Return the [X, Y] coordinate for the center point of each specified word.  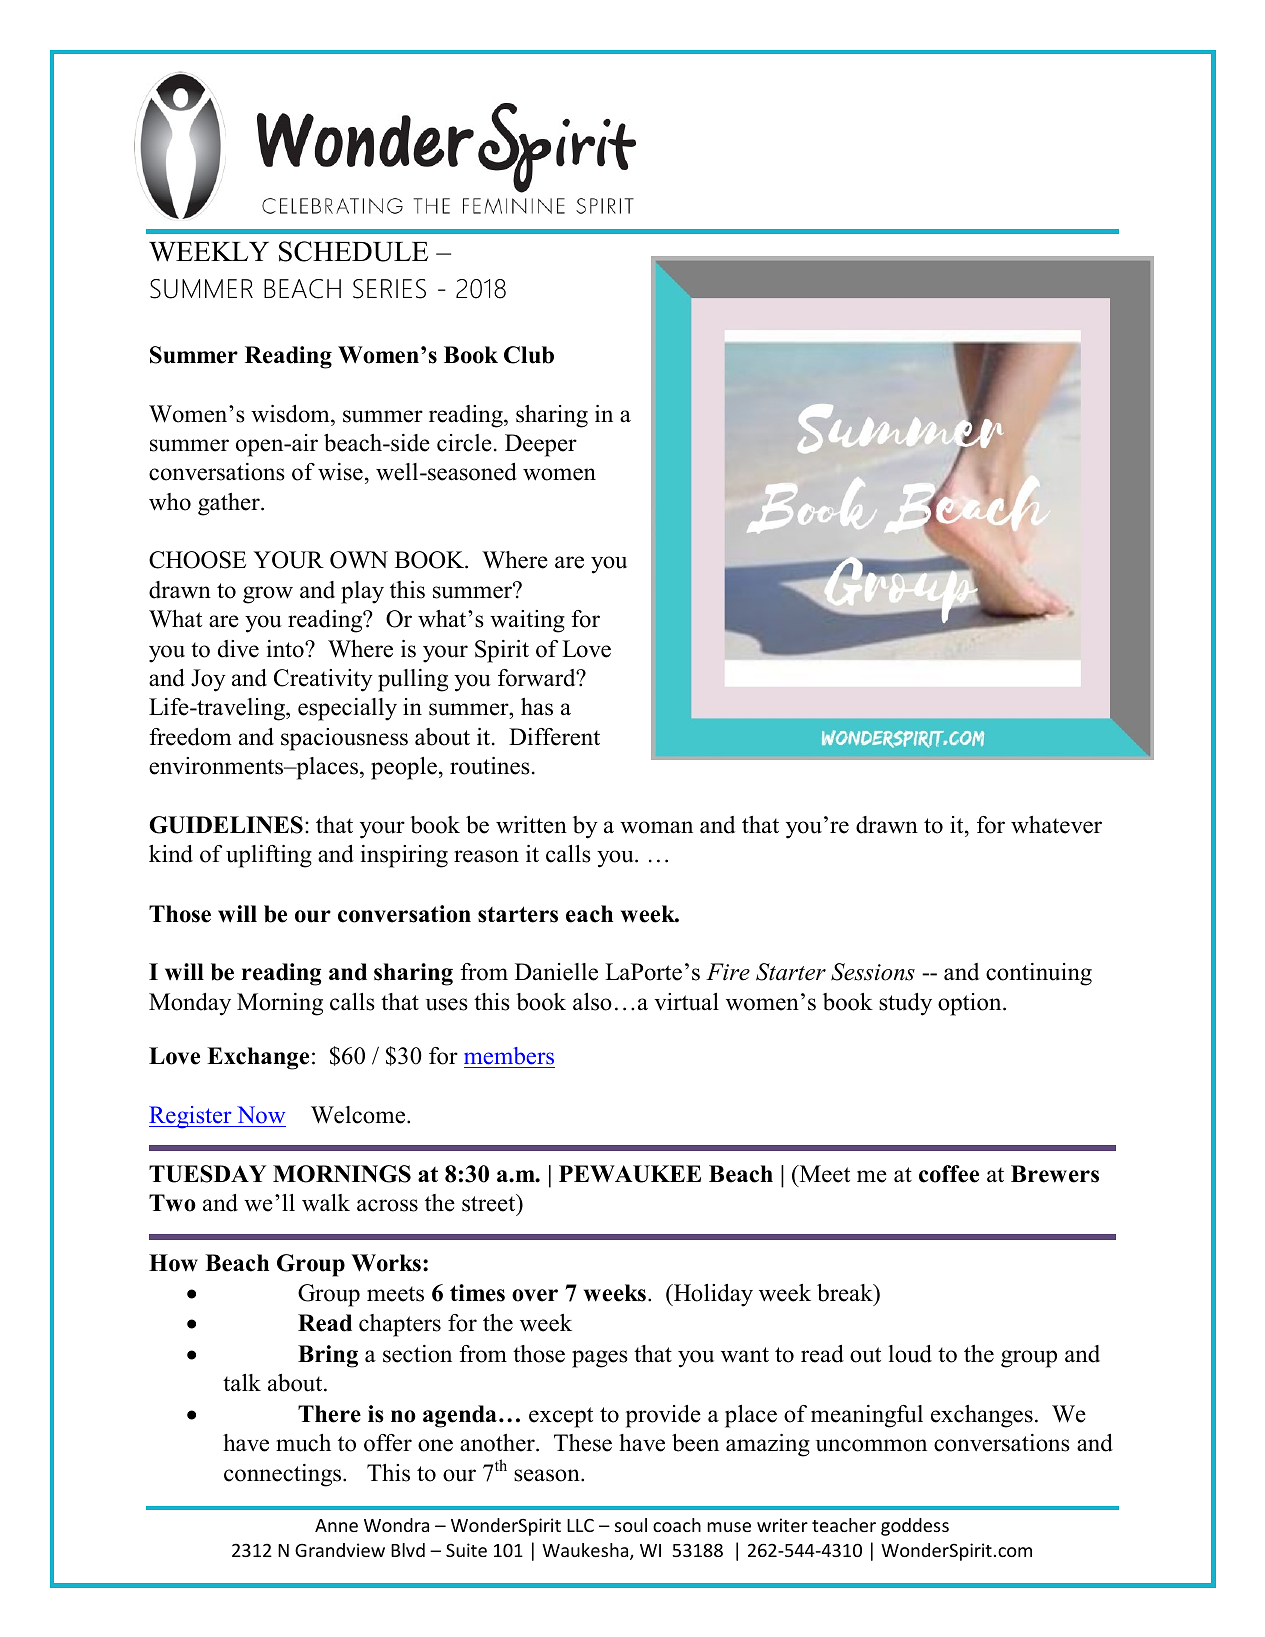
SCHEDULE [353, 251]
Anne [336, 1525]
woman [656, 827]
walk [326, 1203]
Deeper [541, 445]
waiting [527, 621]
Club [529, 355]
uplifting [269, 856]
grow [268, 595]
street [490, 1205]
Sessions [873, 972]
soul [631, 1525]
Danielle [556, 972]
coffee [949, 1174]
